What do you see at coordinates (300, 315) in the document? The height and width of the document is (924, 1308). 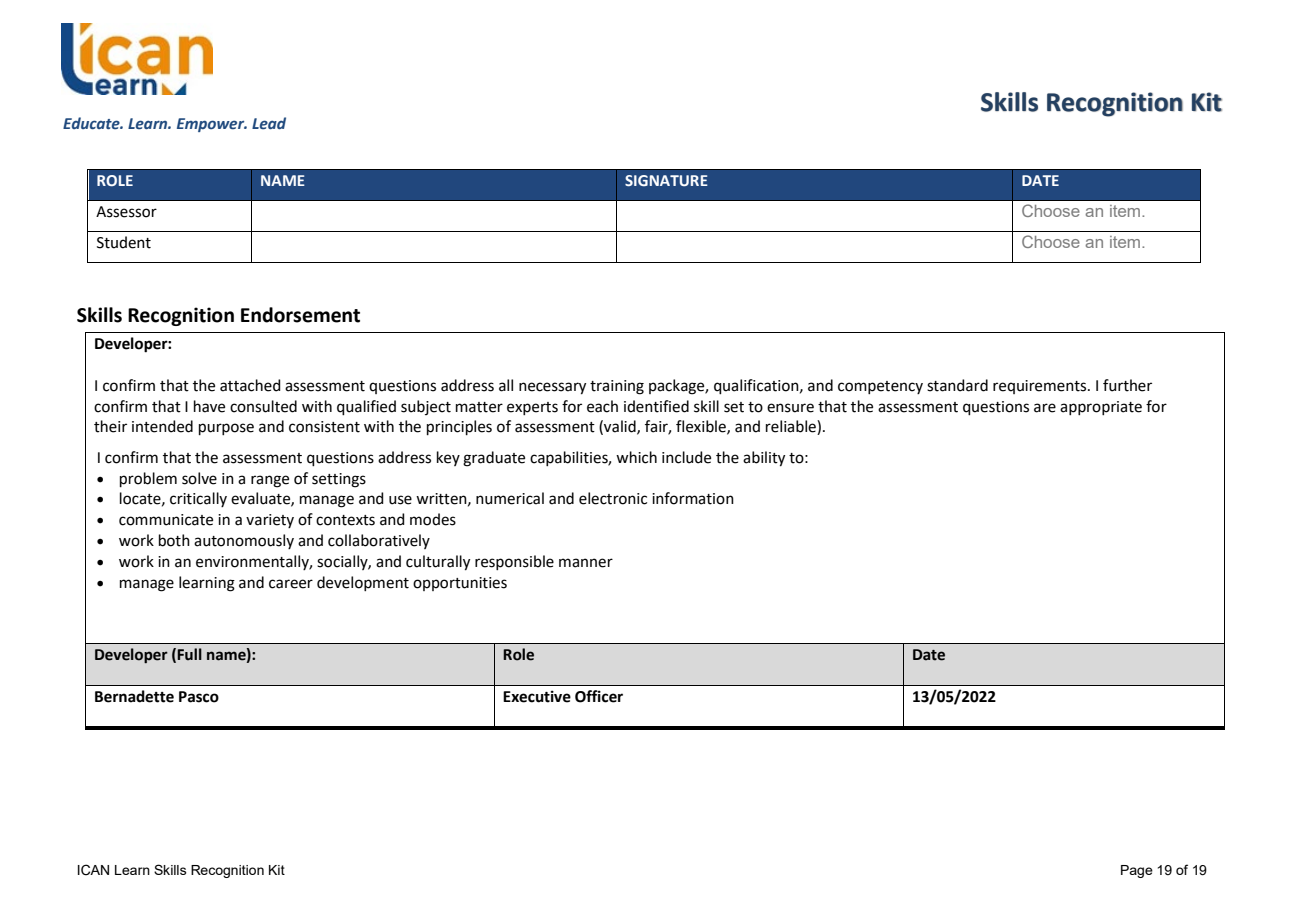 I see `Endorsement` at bounding box center [300, 315].
